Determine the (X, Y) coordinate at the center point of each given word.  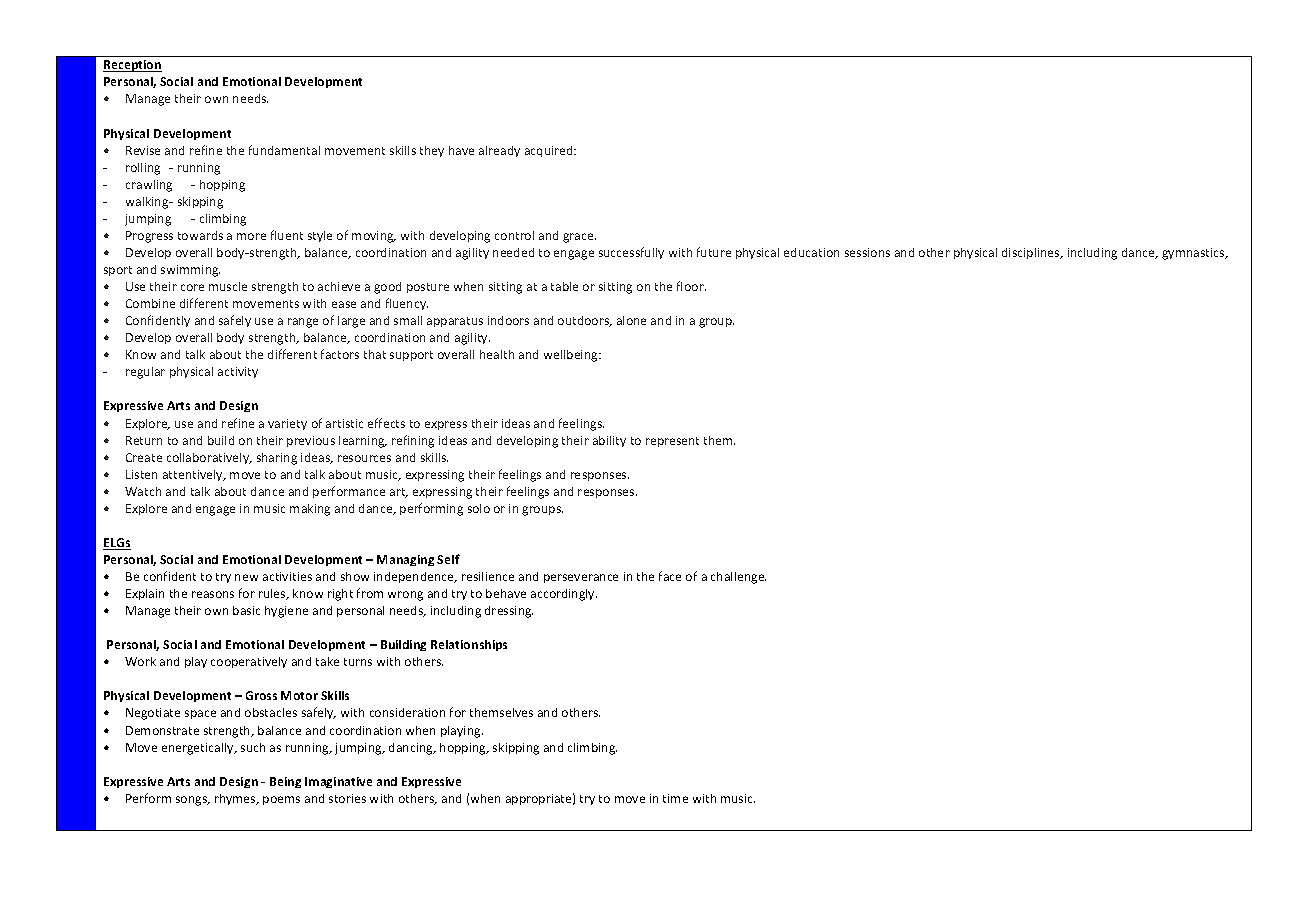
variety (287, 424)
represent (672, 442)
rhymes (236, 799)
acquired (550, 151)
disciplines (1032, 253)
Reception (132, 66)
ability (609, 441)
